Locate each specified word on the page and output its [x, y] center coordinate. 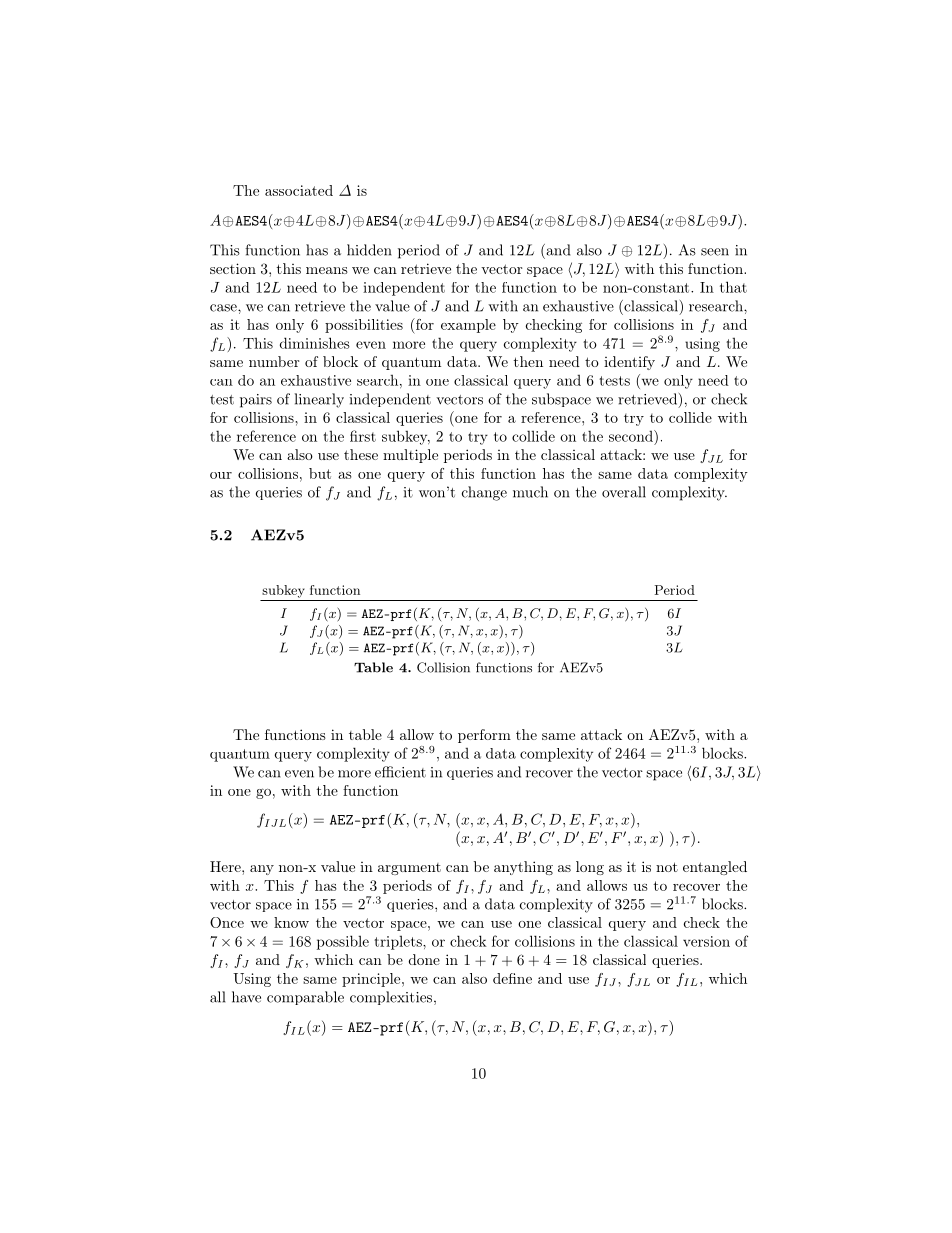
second [632, 436]
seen [715, 252]
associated [299, 190]
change [484, 493]
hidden [369, 250]
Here [226, 866]
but [320, 473]
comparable [305, 998]
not [667, 867]
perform [484, 736]
